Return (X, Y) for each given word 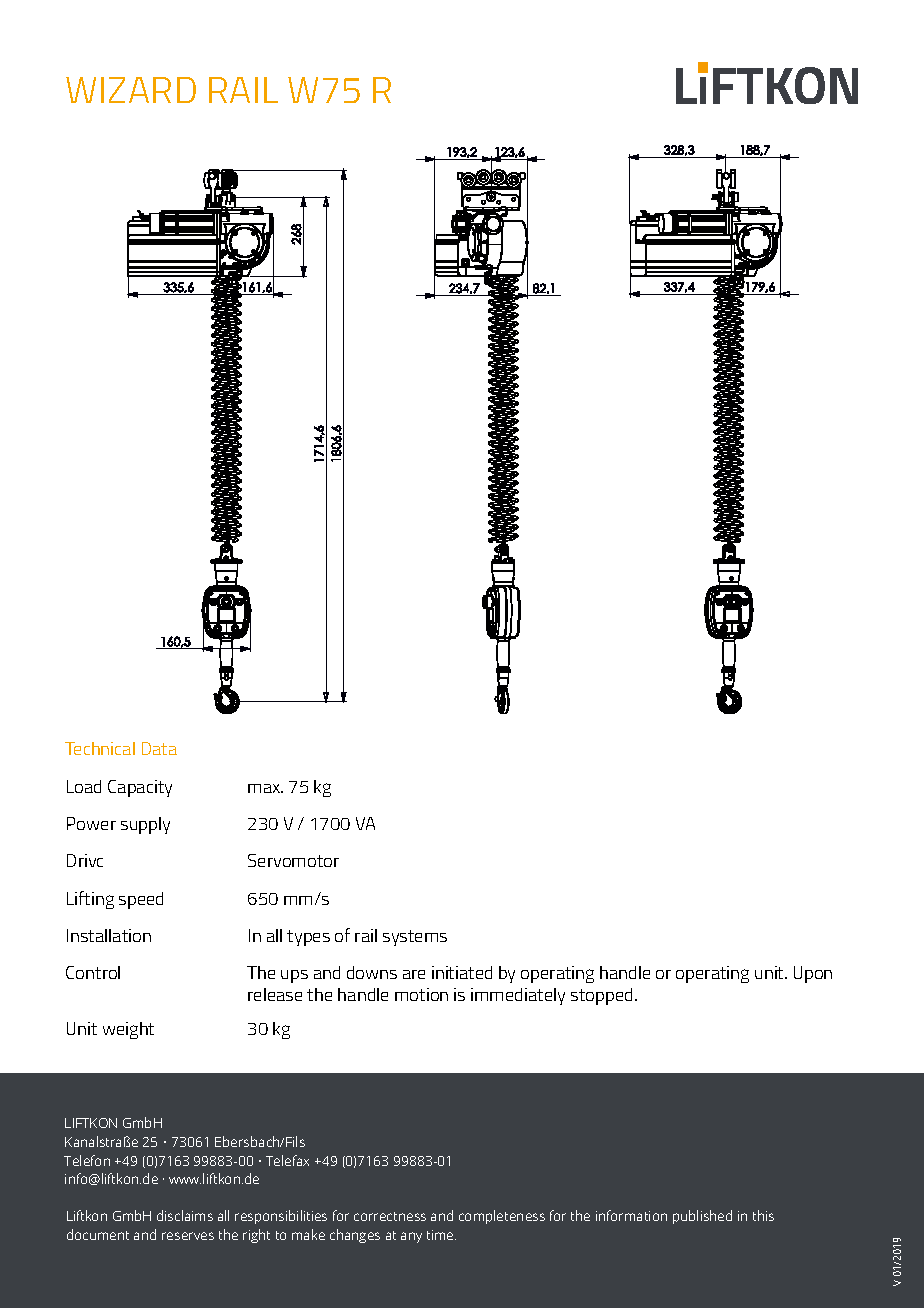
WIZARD (131, 90)
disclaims (185, 1215)
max (265, 788)
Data (159, 748)
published (702, 1217)
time (441, 1235)
